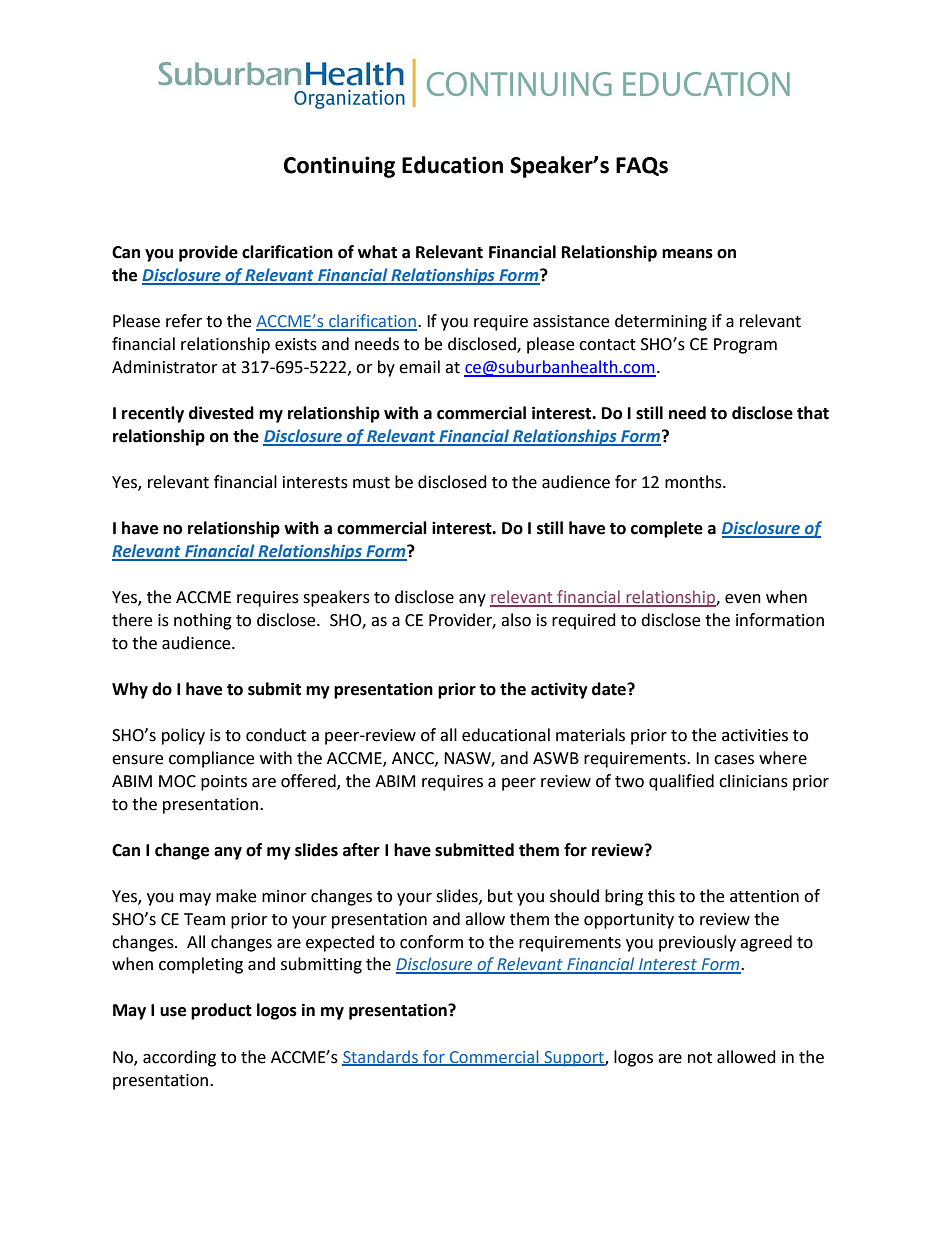  Describe the element at coordinates (339, 167) in the document. I see `Continuing` at that location.
